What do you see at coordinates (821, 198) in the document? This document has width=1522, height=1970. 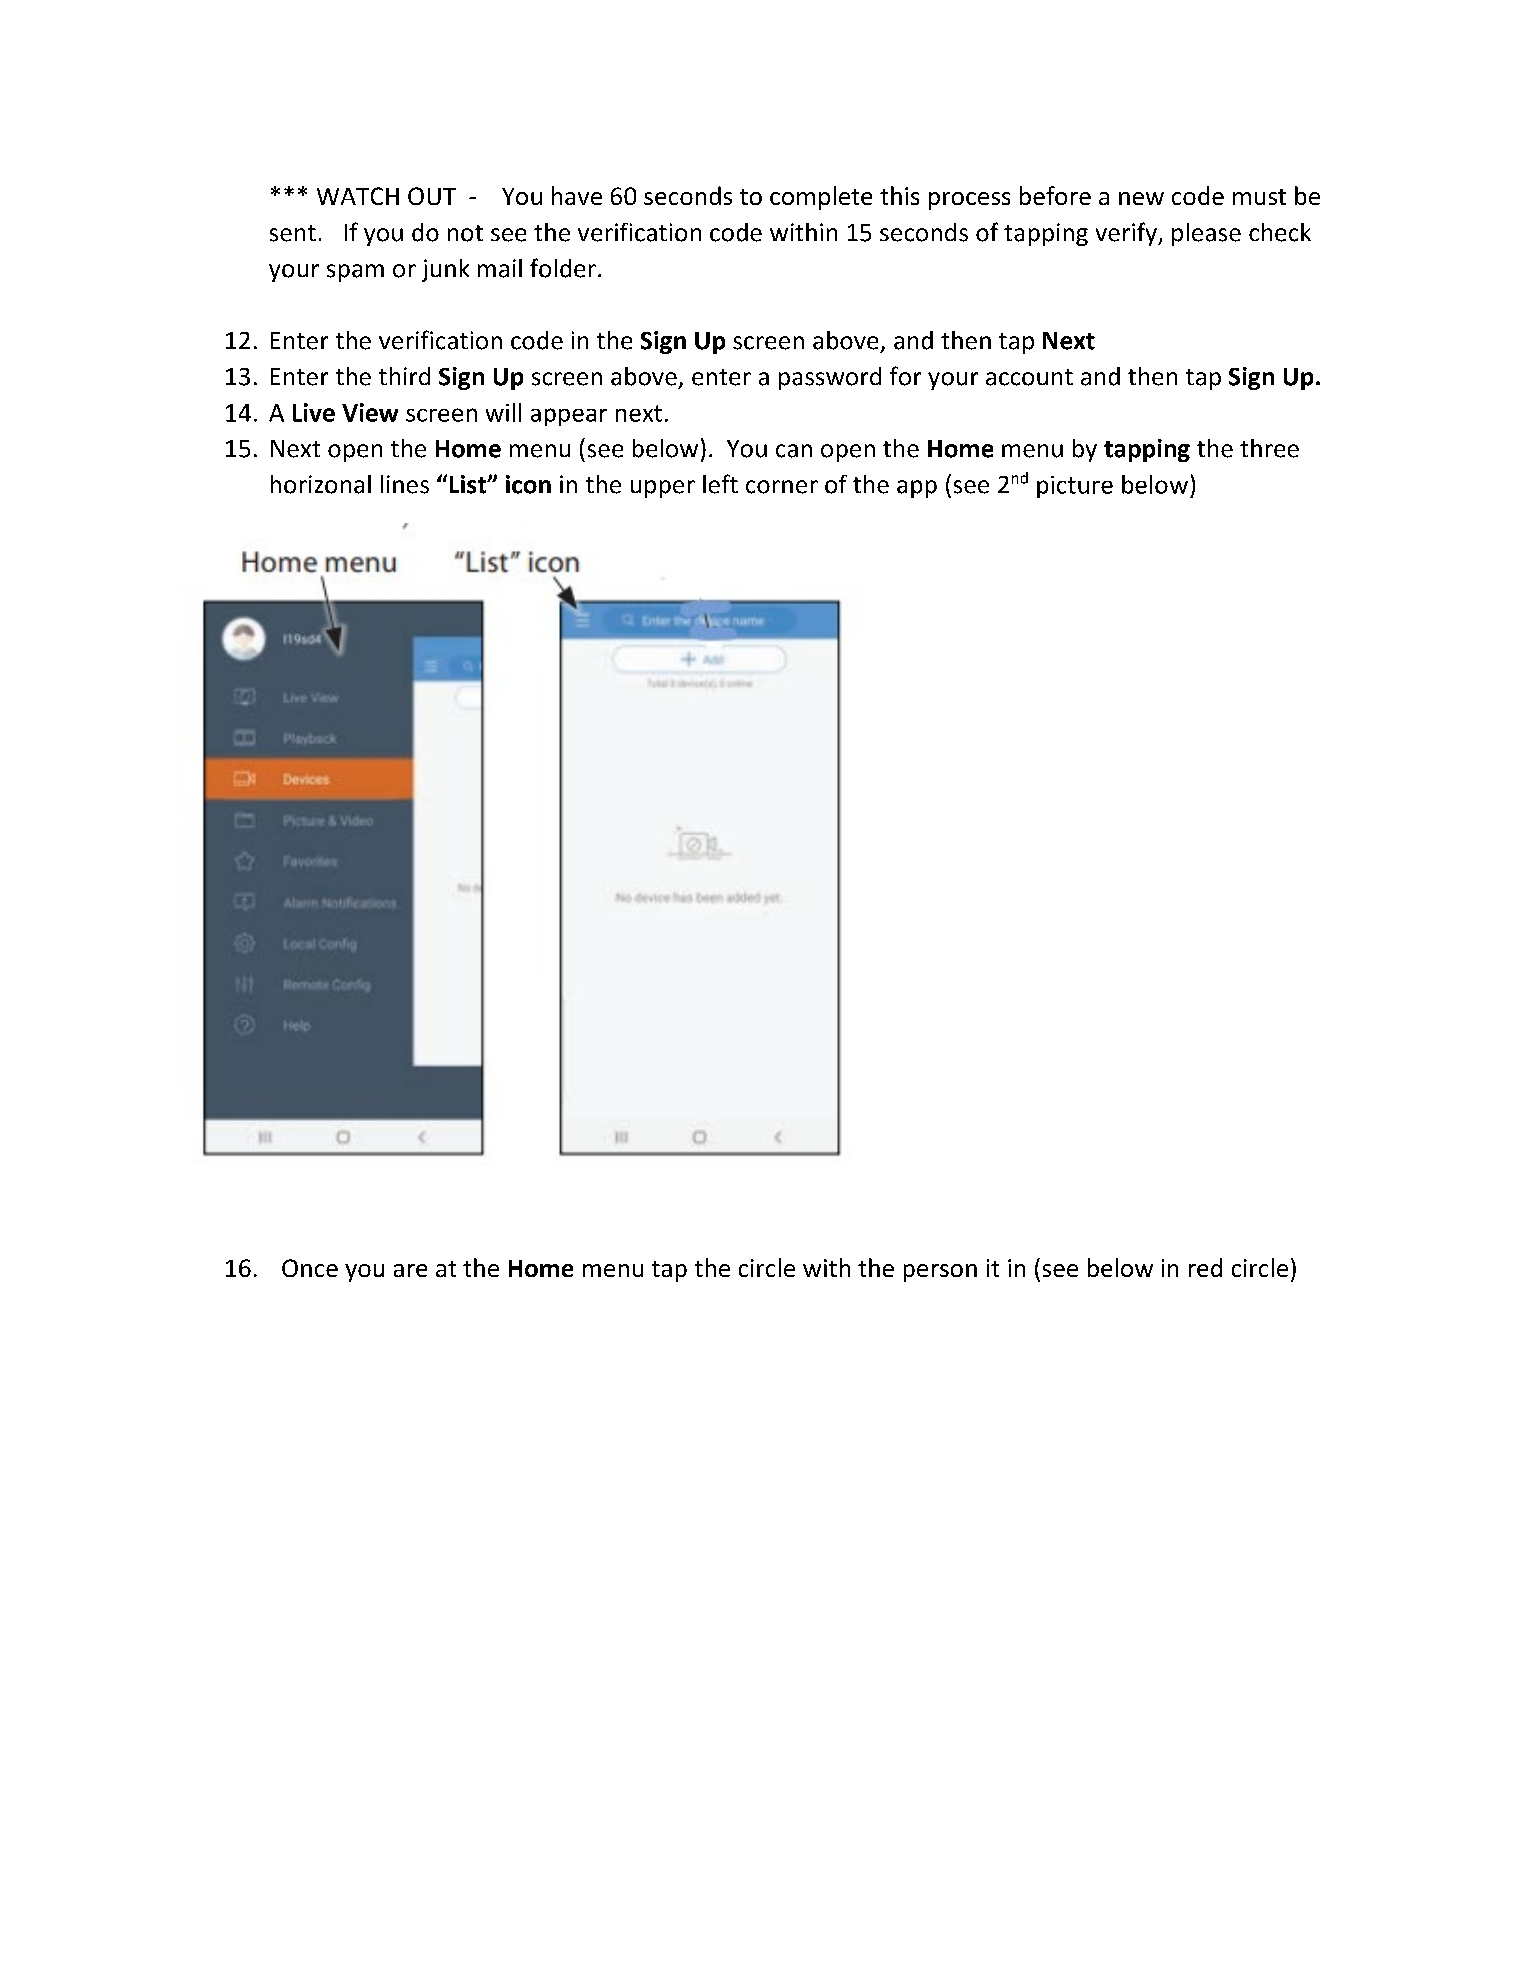 I see `complete` at bounding box center [821, 198].
